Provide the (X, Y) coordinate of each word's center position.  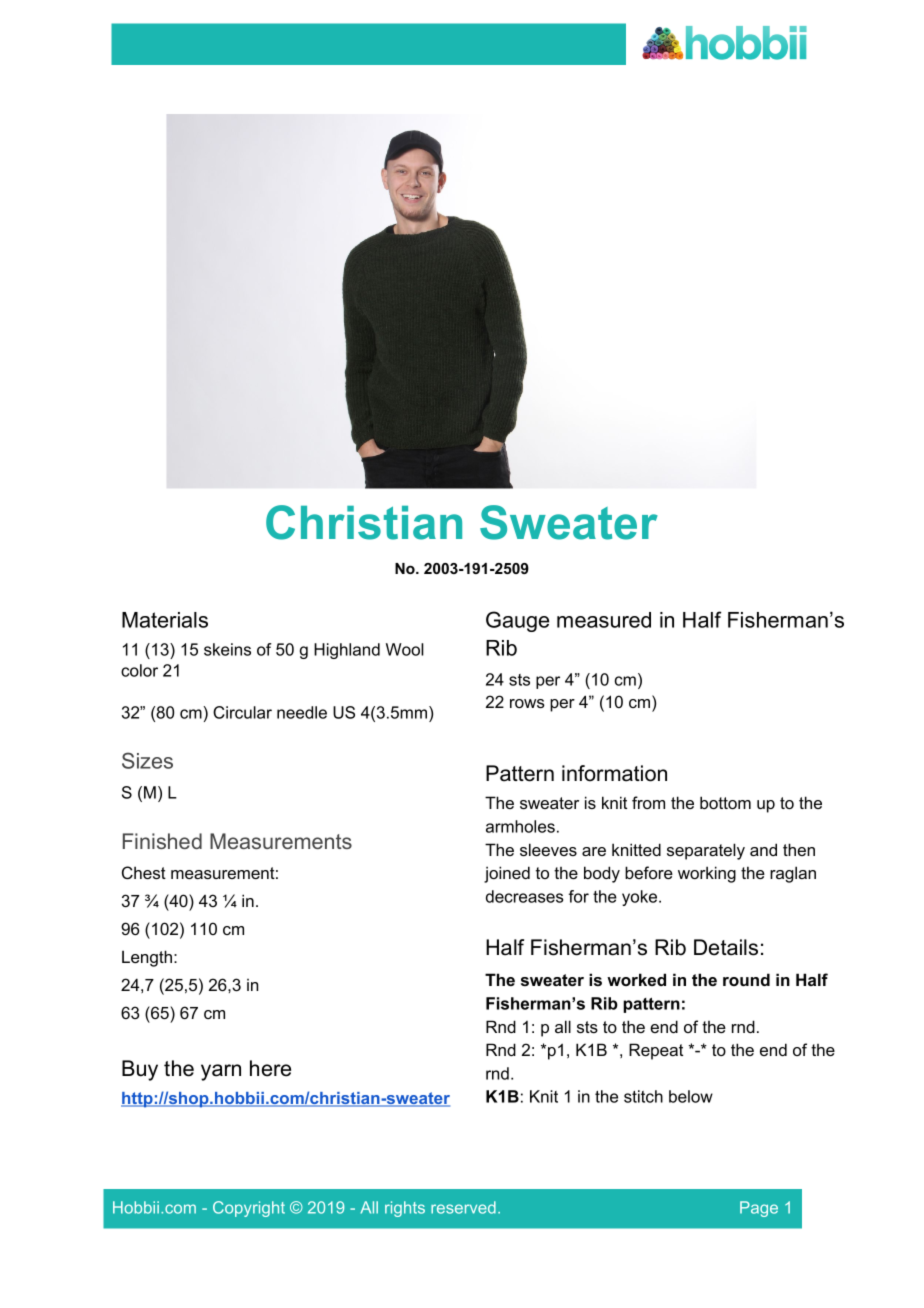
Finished (162, 841)
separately (706, 851)
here (270, 1068)
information (614, 773)
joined (507, 874)
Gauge (517, 621)
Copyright (249, 1209)
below (691, 1096)
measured (604, 620)
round (746, 979)
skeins (227, 649)
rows (527, 703)
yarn (221, 1072)
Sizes (147, 760)
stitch (643, 1096)
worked (636, 979)
